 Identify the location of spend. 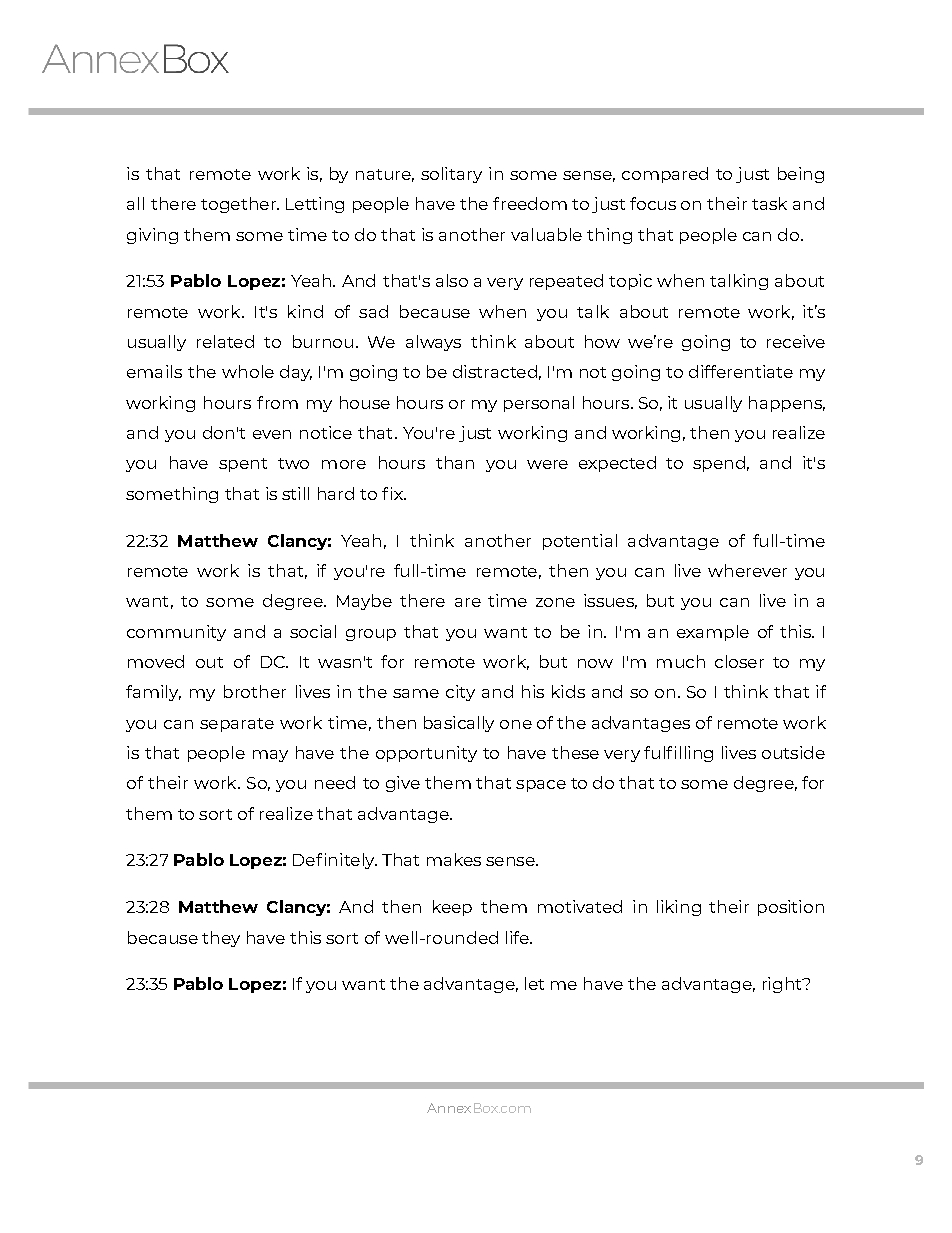
(719, 464).
